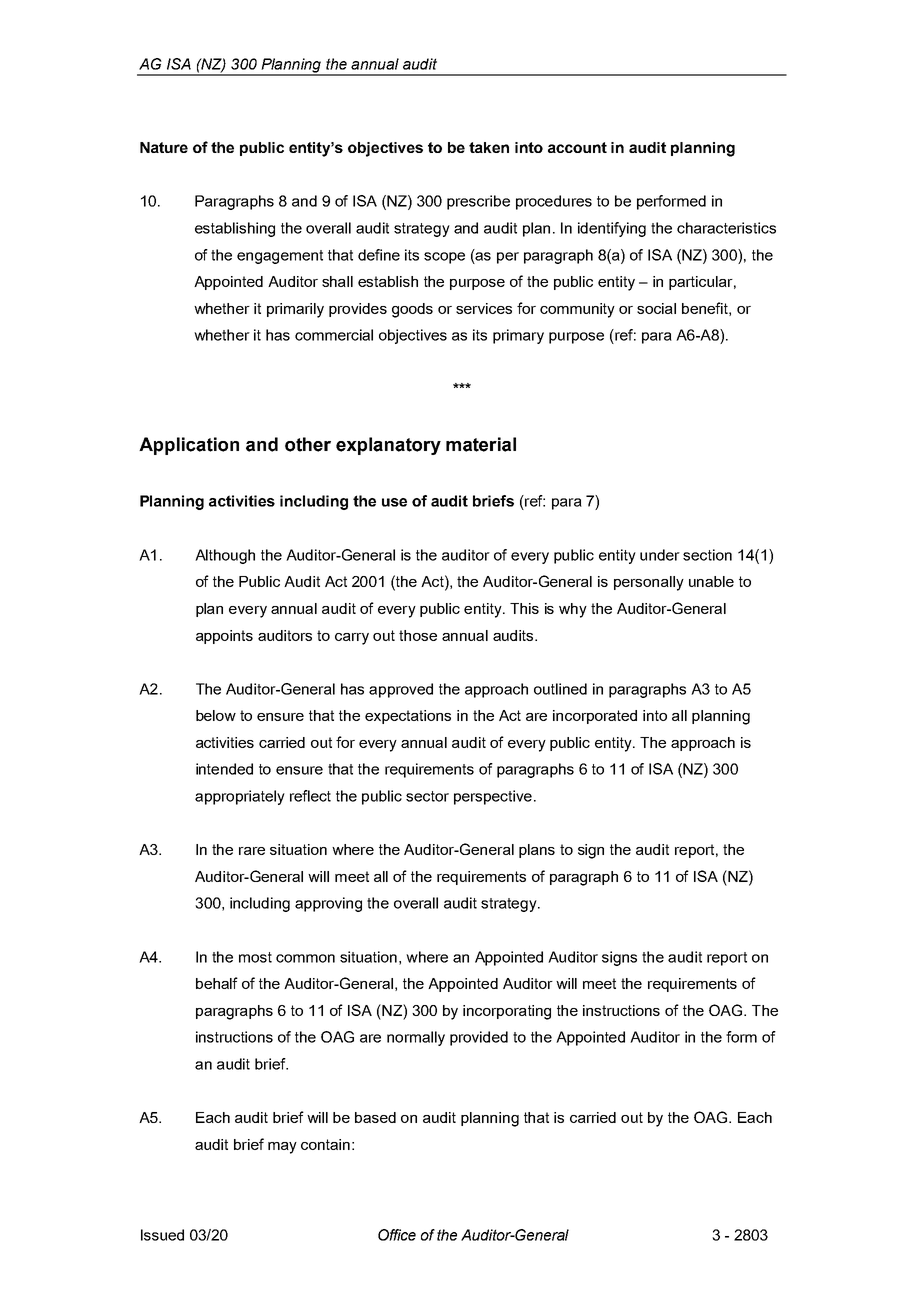  Describe the element at coordinates (660, 555) in the screenshot. I see `under` at that location.
